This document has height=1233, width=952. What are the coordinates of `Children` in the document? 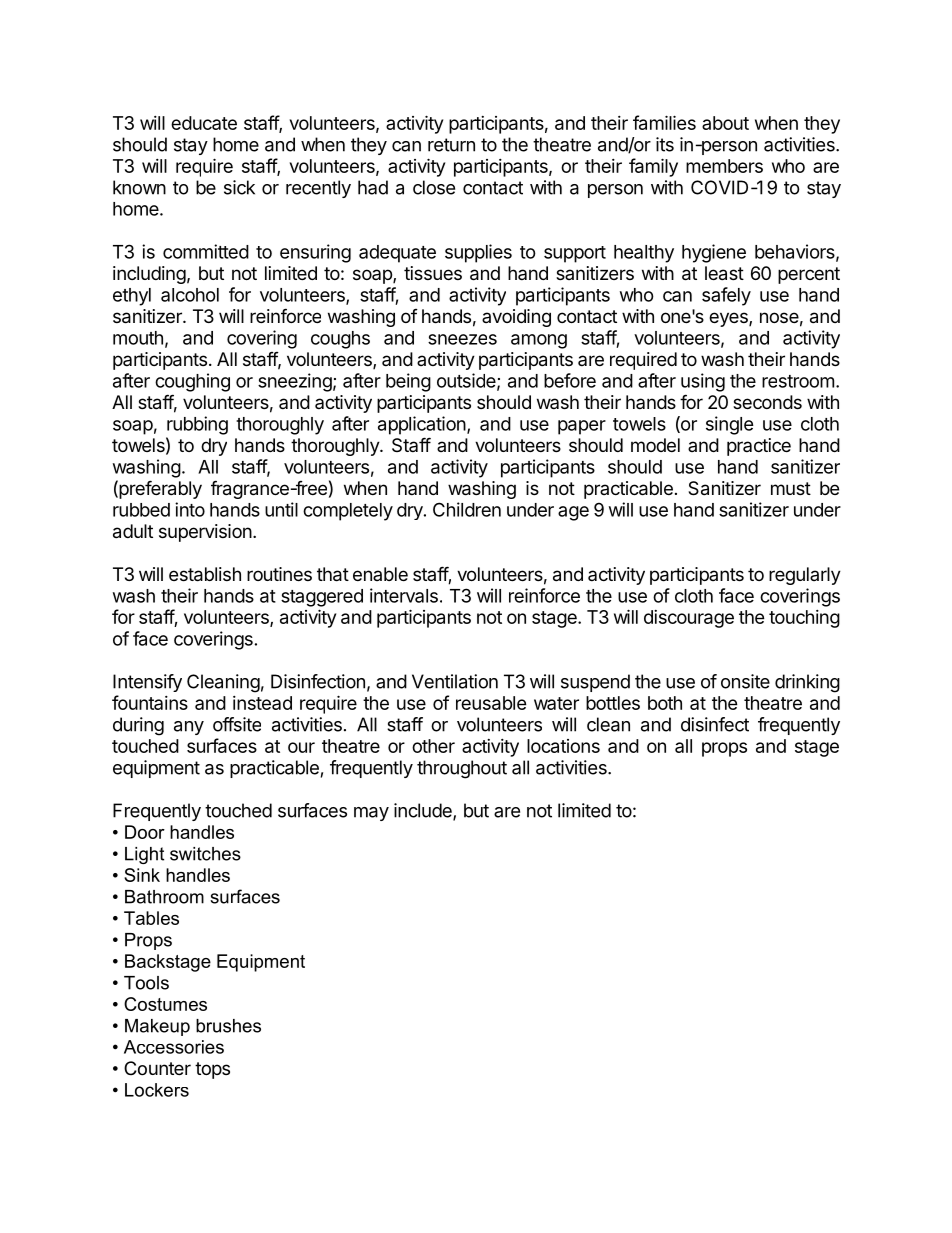 It's located at (467, 509).
